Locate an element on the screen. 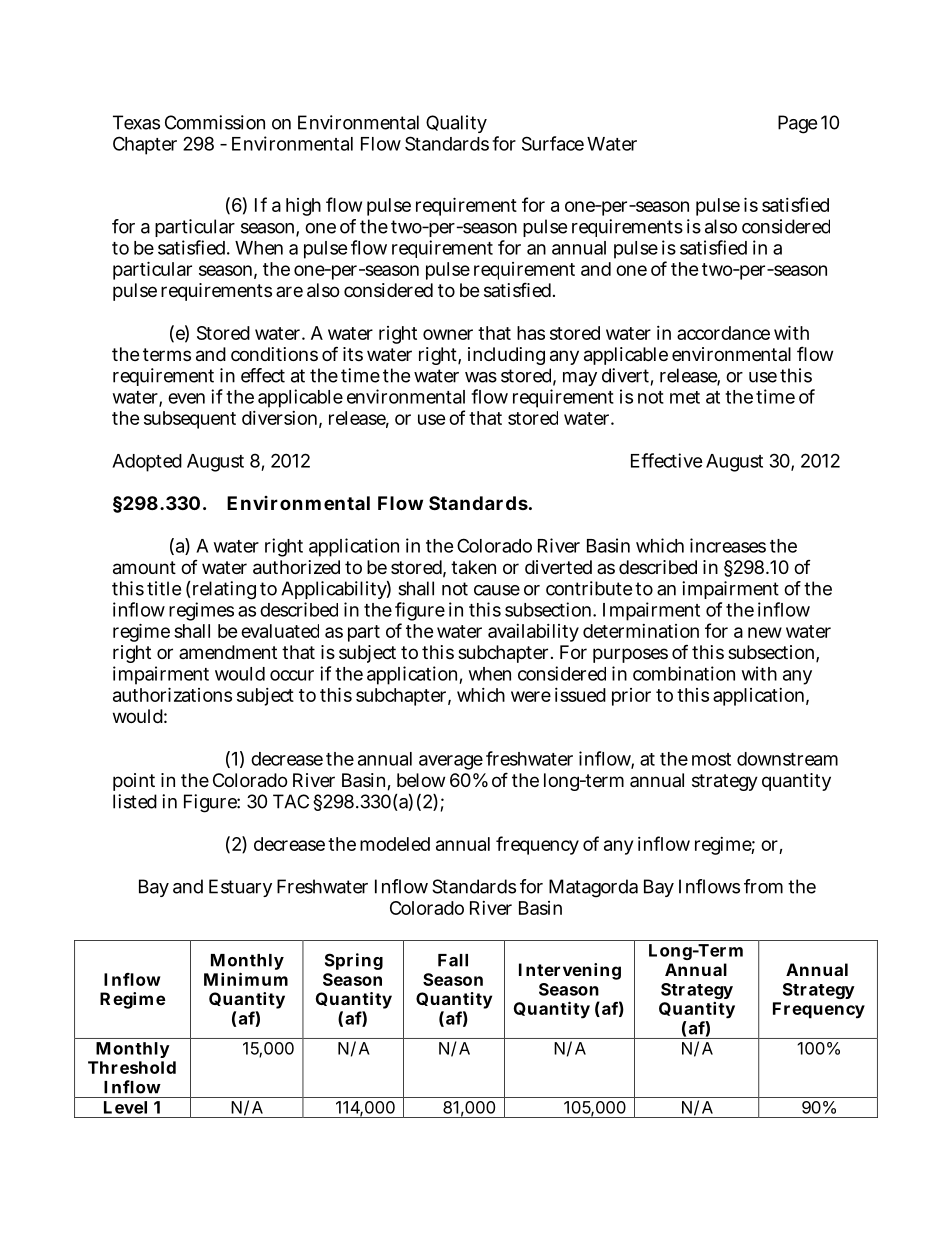 The image size is (952, 1233). new is located at coordinates (765, 632).
